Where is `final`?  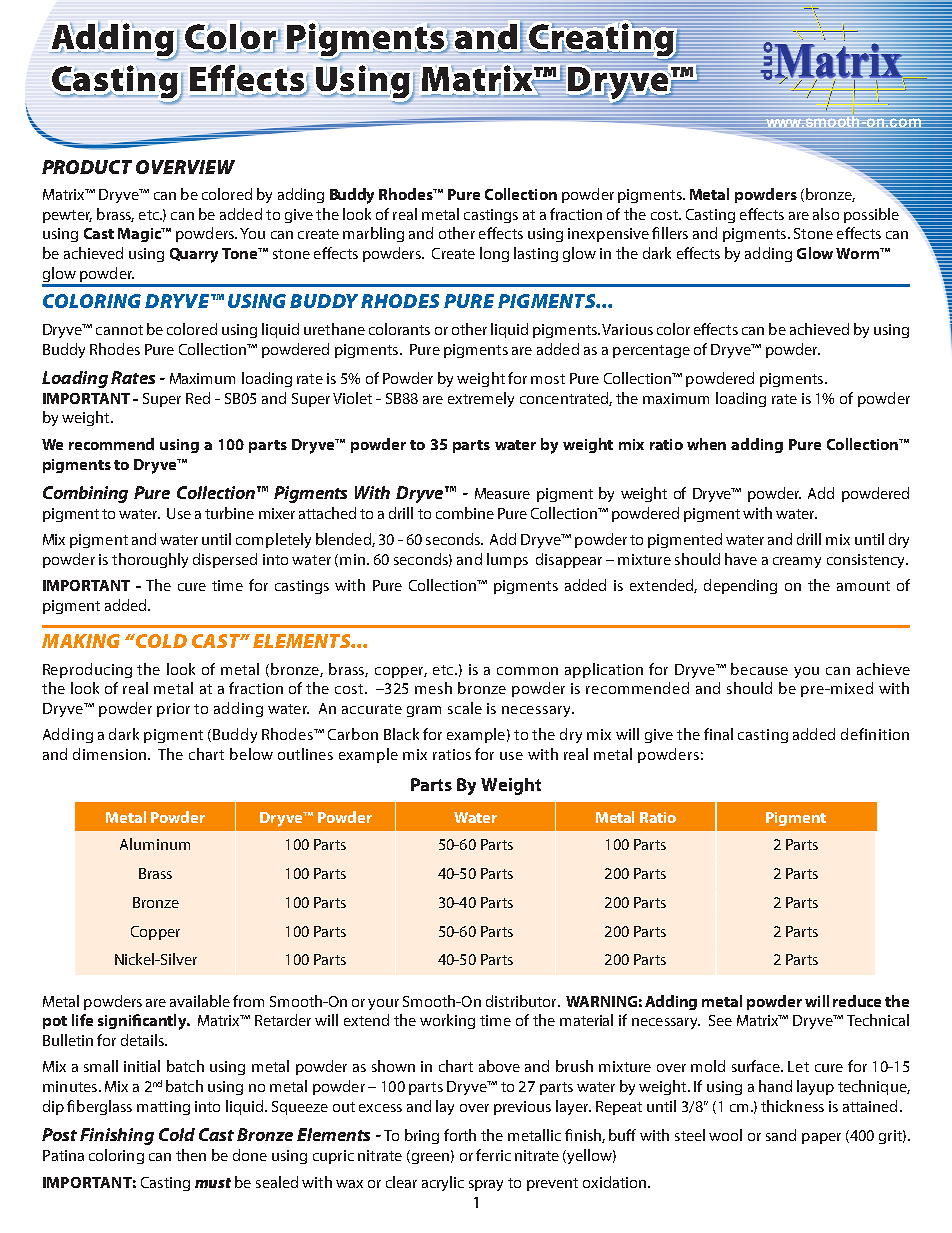
final is located at coordinates (718, 734).
